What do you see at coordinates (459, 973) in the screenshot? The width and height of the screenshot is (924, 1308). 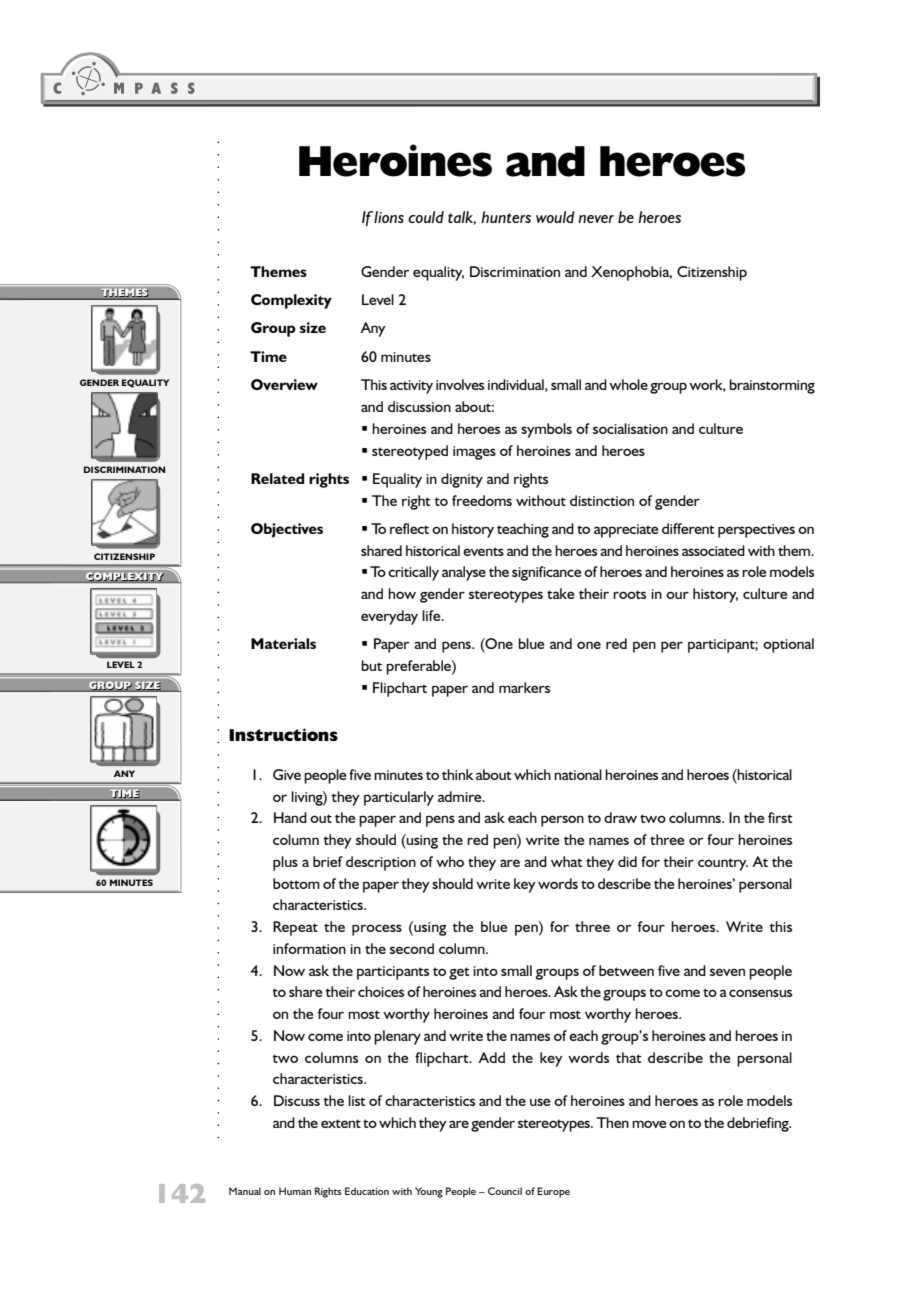 I see `get` at bounding box center [459, 973].
